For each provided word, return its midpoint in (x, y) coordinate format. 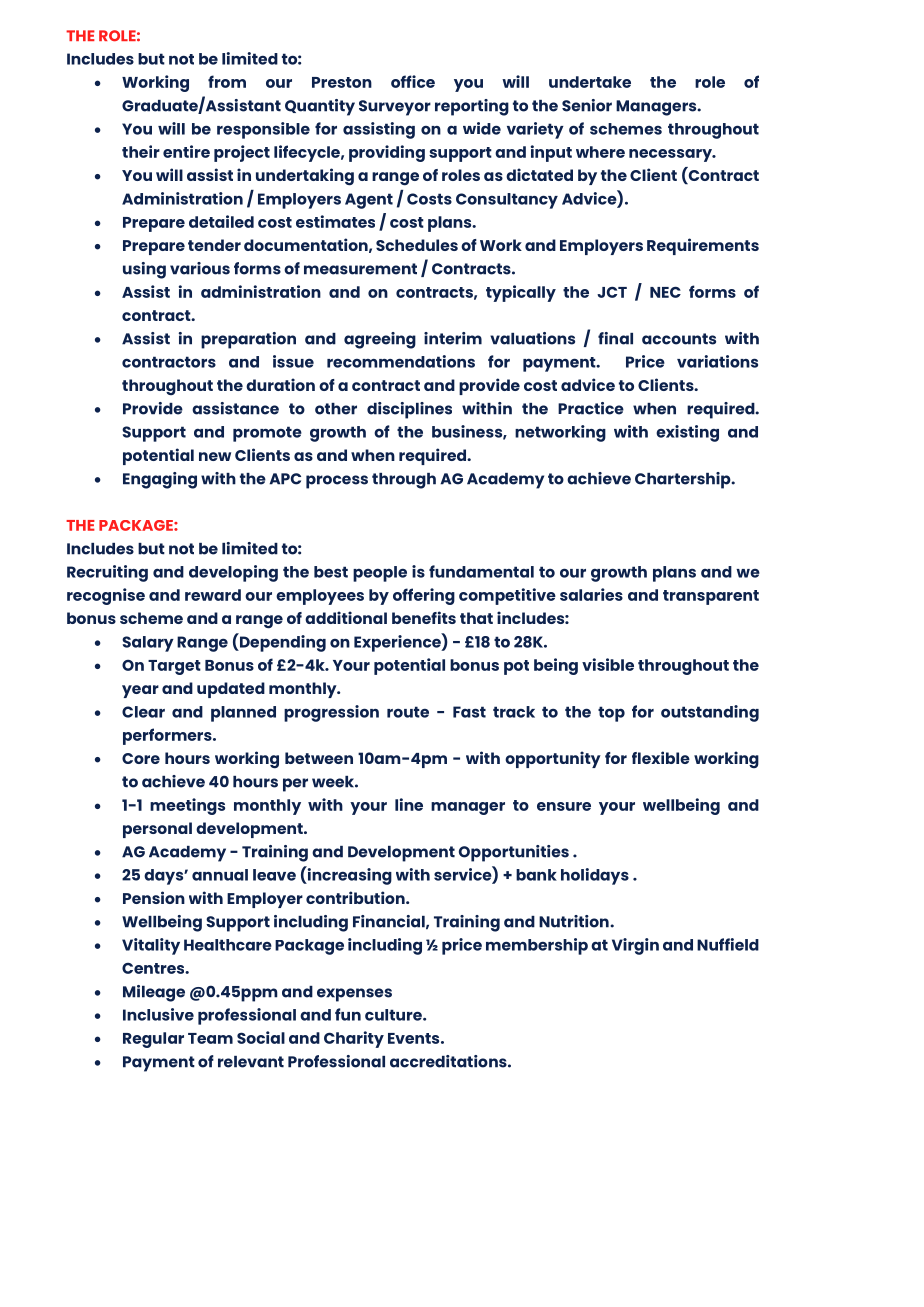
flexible (661, 757)
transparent (711, 597)
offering (424, 596)
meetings (187, 806)
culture (394, 1015)
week (334, 782)
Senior (587, 105)
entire (186, 151)
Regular (153, 1040)
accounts (679, 339)
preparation (248, 340)
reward (213, 595)
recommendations (401, 361)
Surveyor (395, 108)
